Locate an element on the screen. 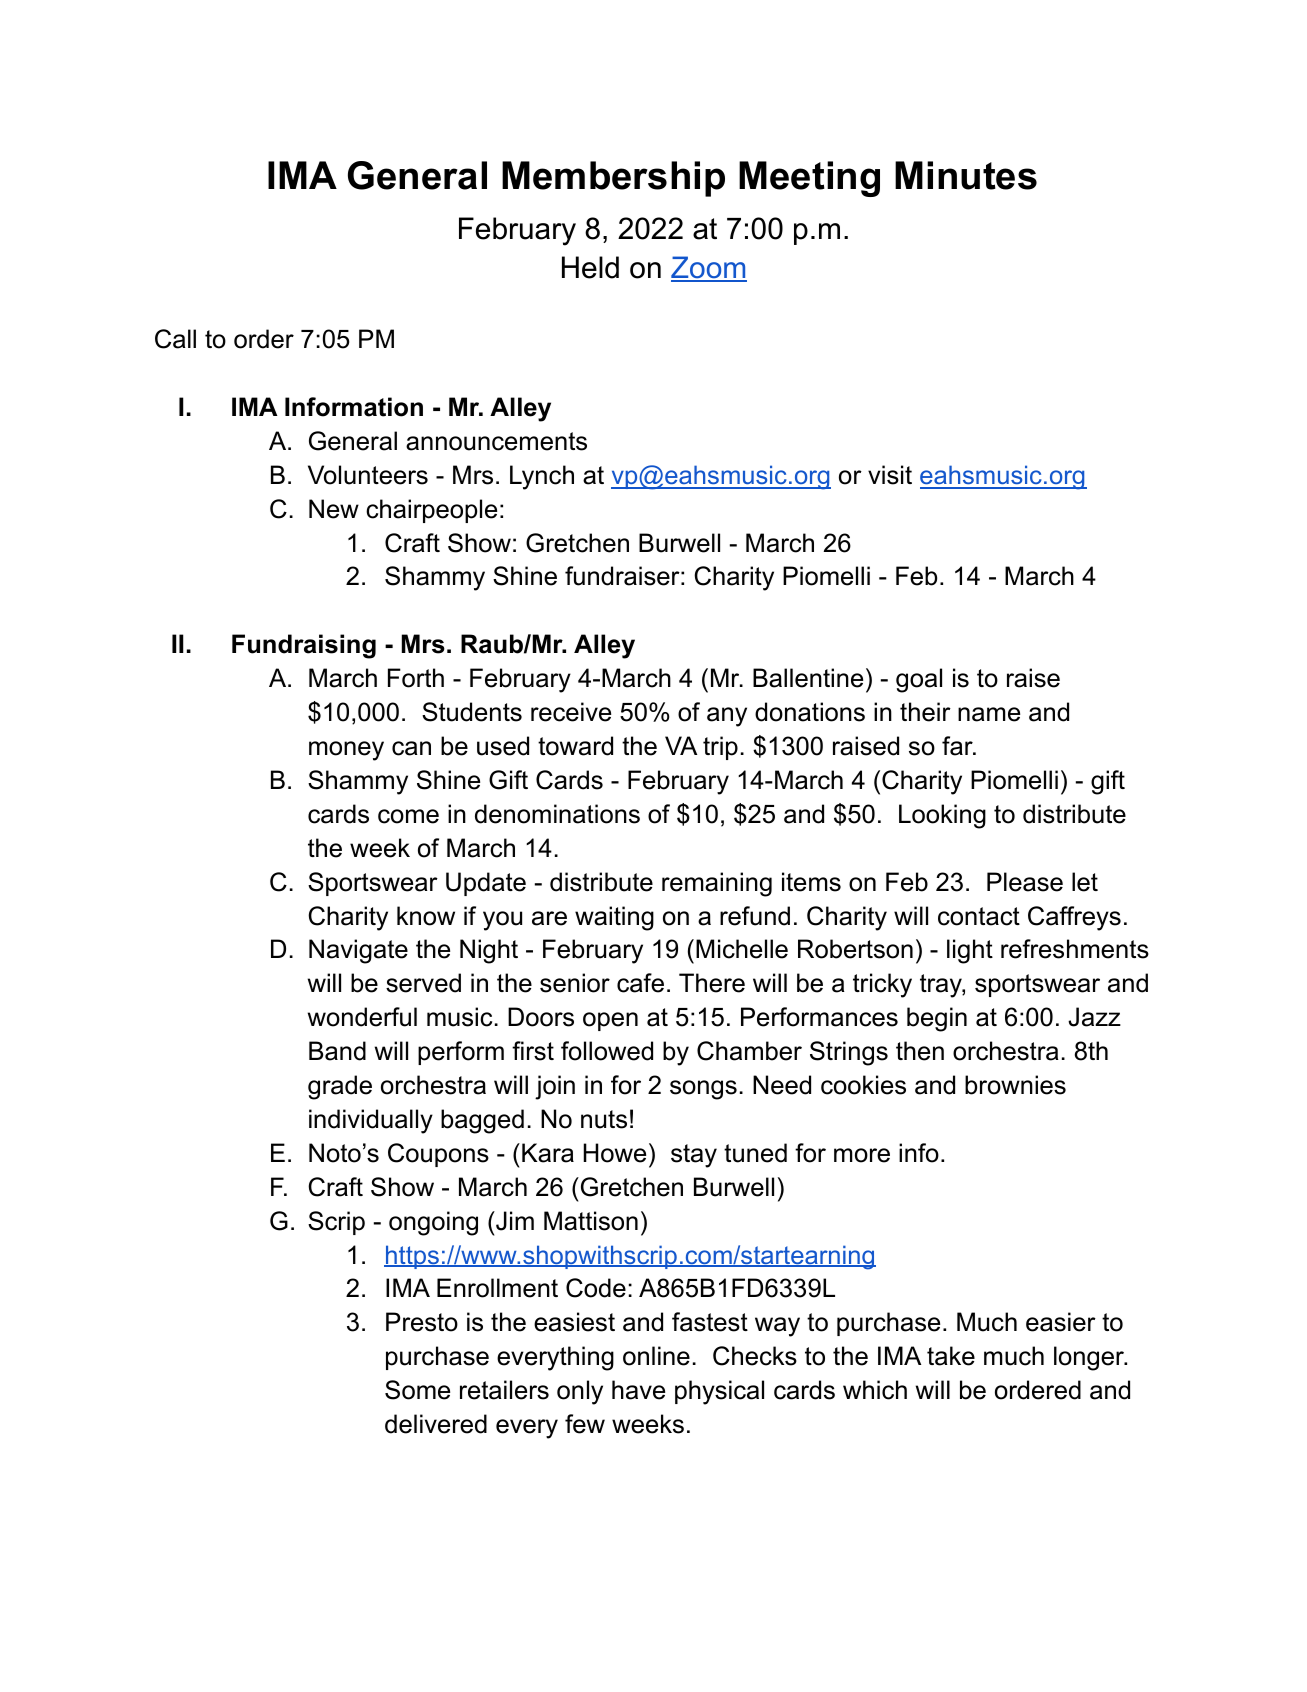  Looking is located at coordinates (942, 816).
